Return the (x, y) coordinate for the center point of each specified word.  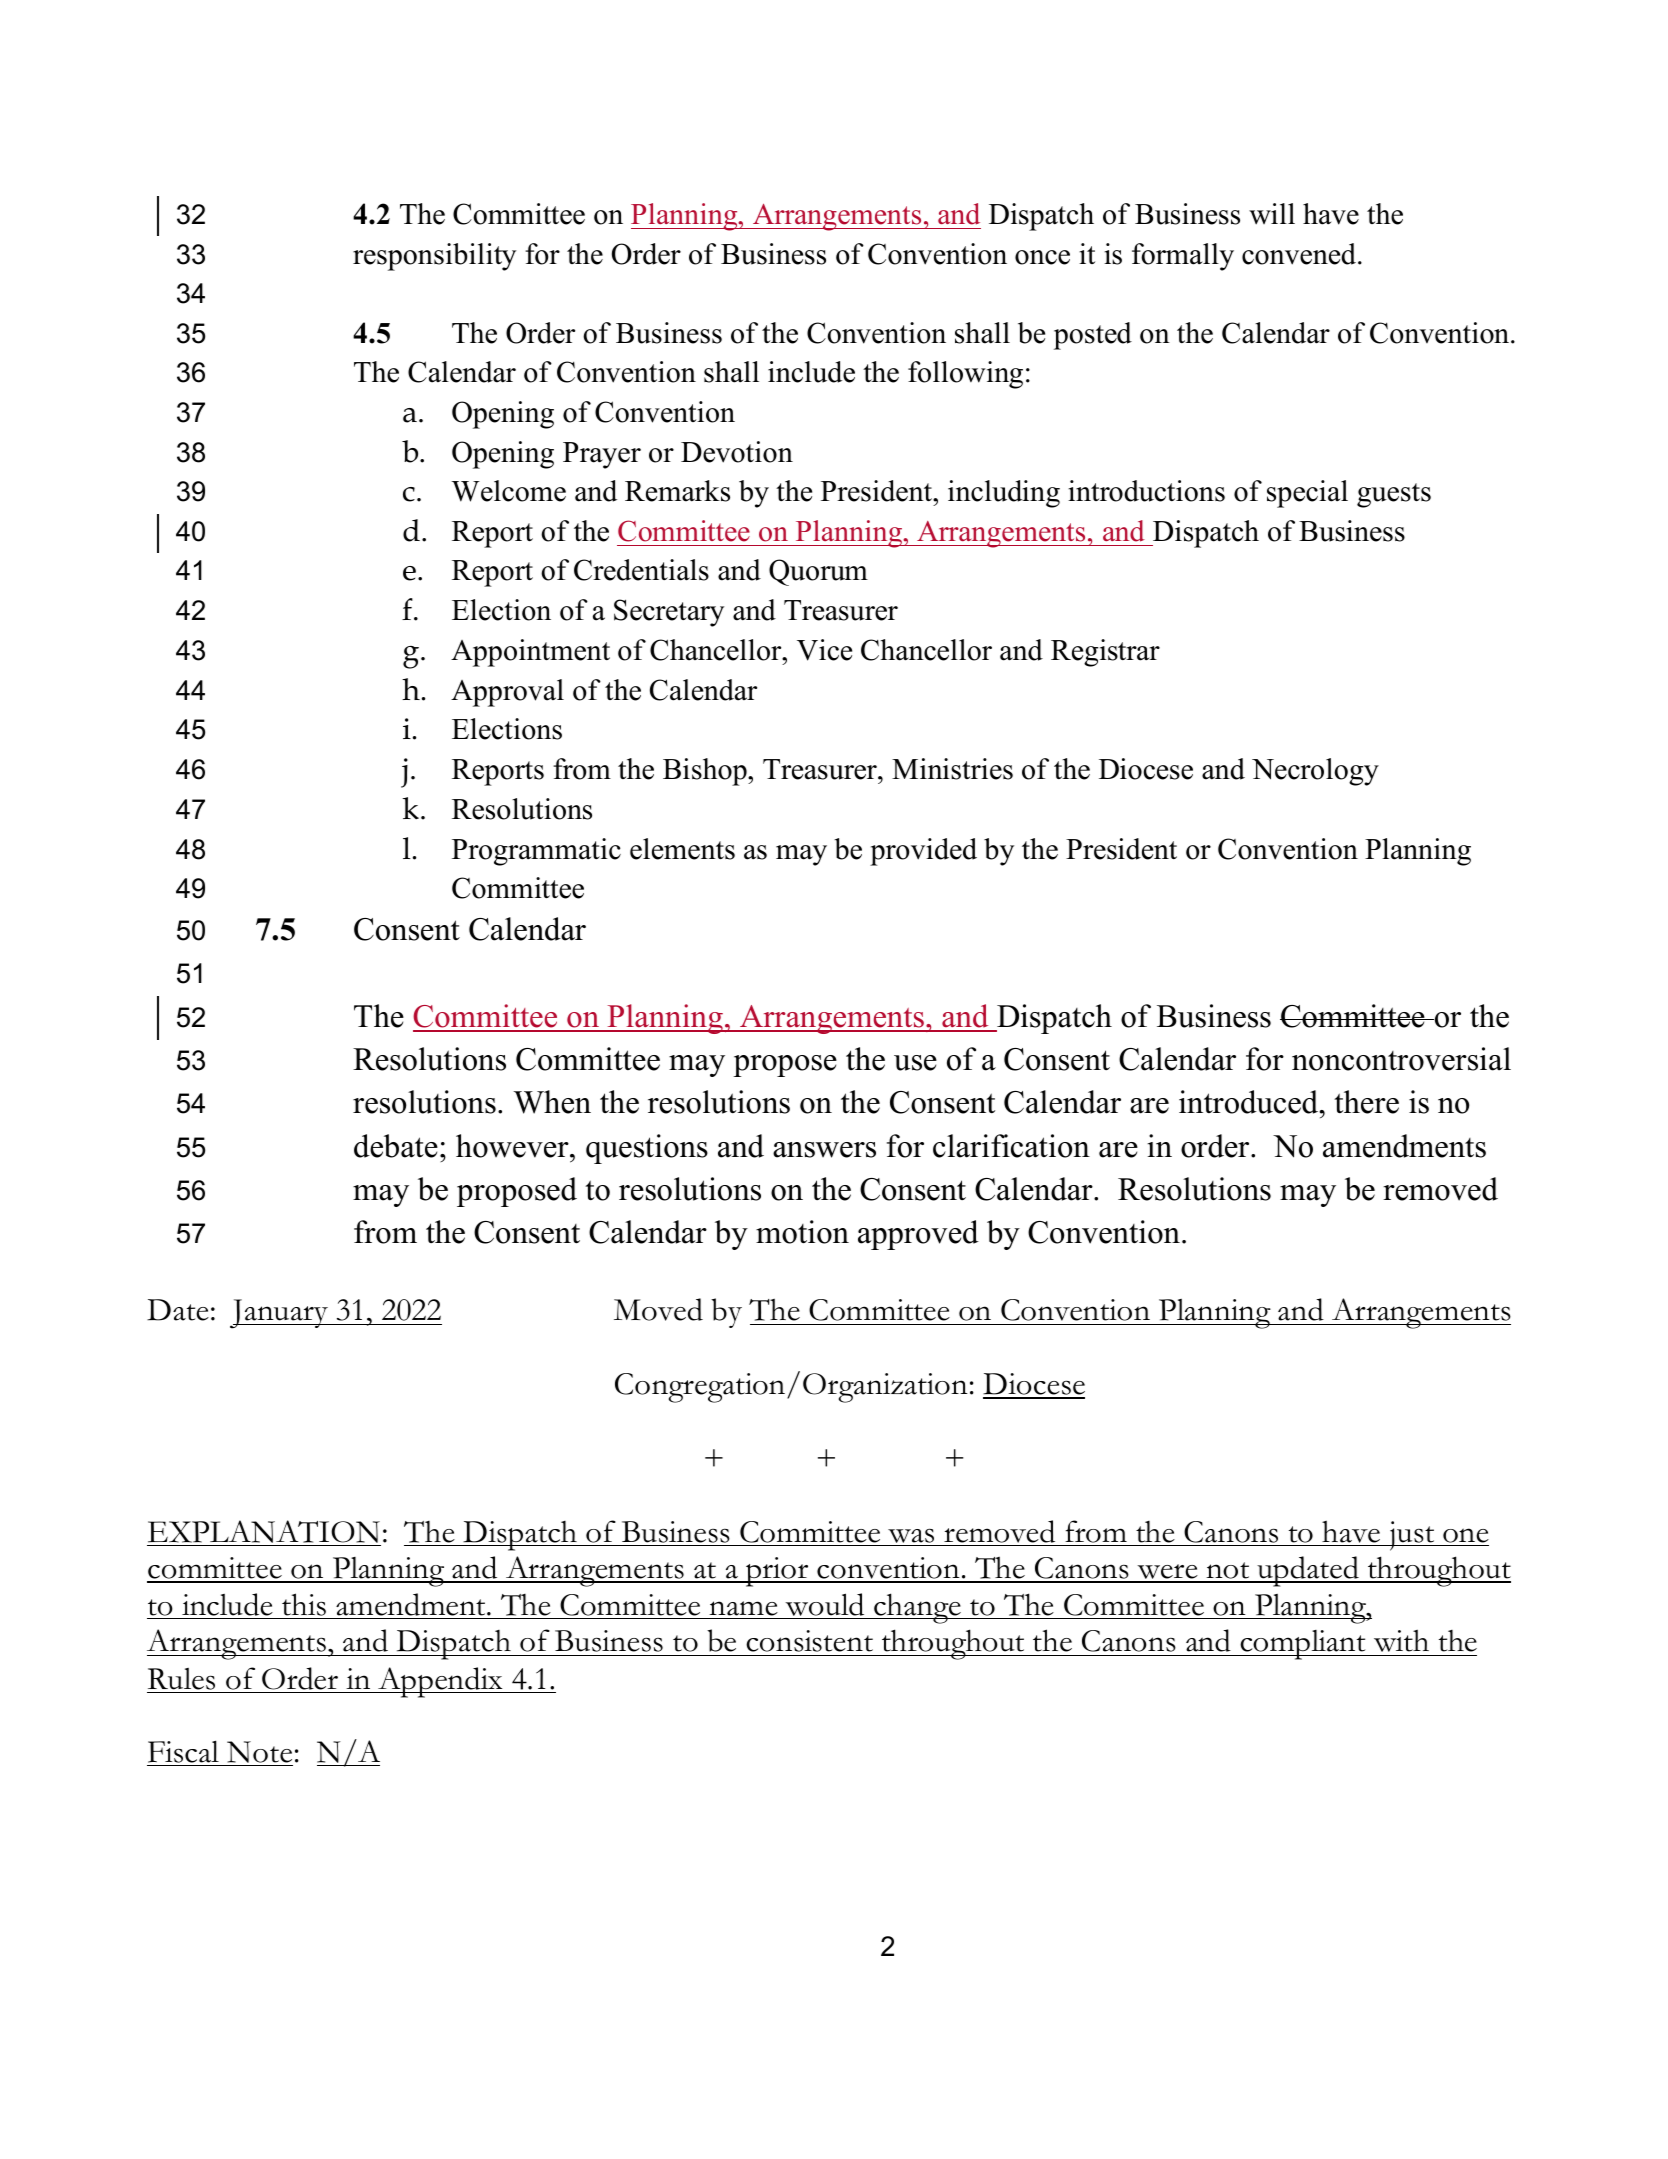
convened (1300, 254)
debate (396, 1146)
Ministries (952, 769)
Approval (507, 693)
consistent (809, 1641)
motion (802, 1232)
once (1042, 257)
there (1366, 1102)
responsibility (434, 257)
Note (259, 1753)
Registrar (1105, 653)
